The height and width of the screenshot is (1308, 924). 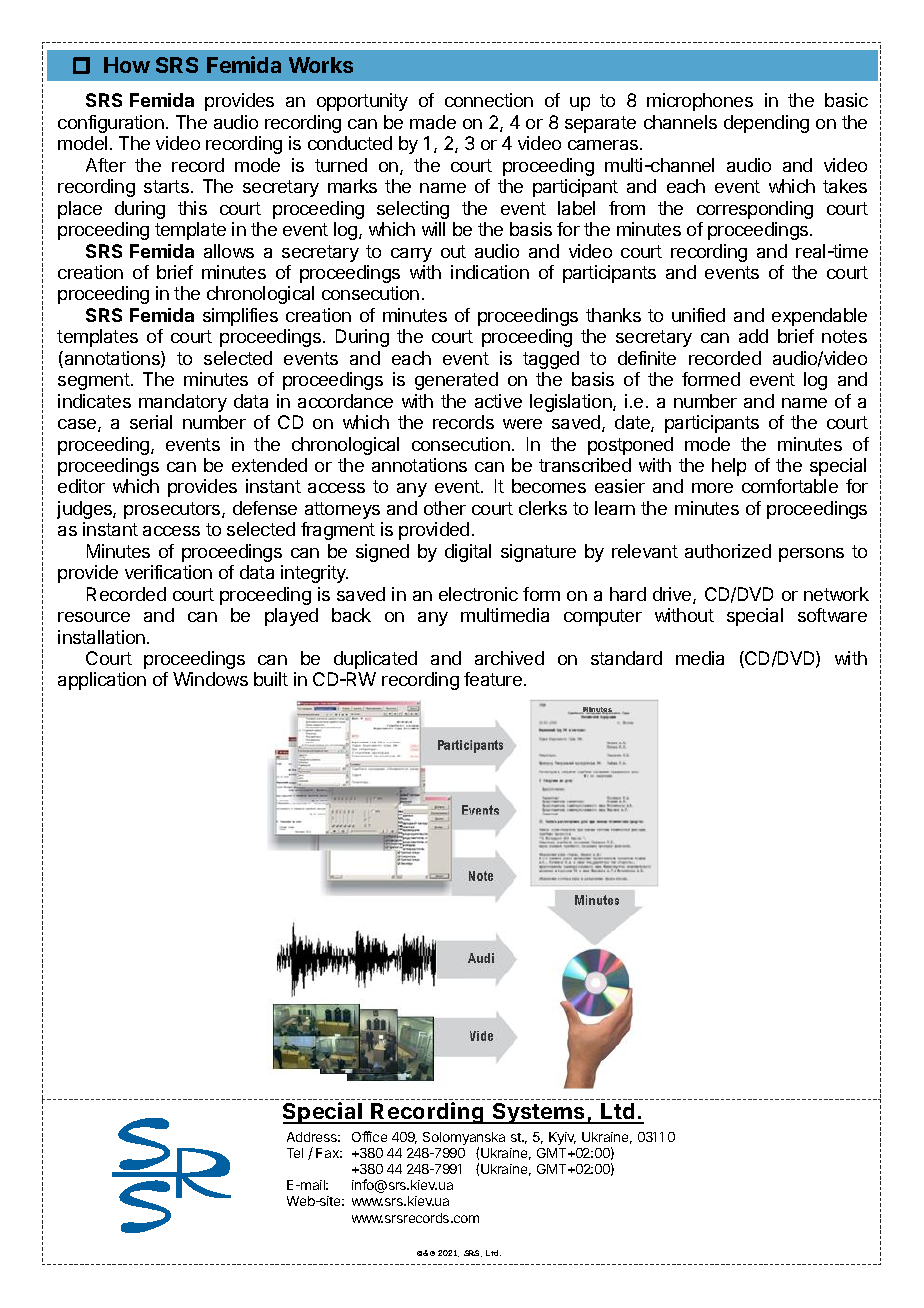 What do you see at coordinates (489, 100) in the screenshot?
I see `connection` at bounding box center [489, 100].
